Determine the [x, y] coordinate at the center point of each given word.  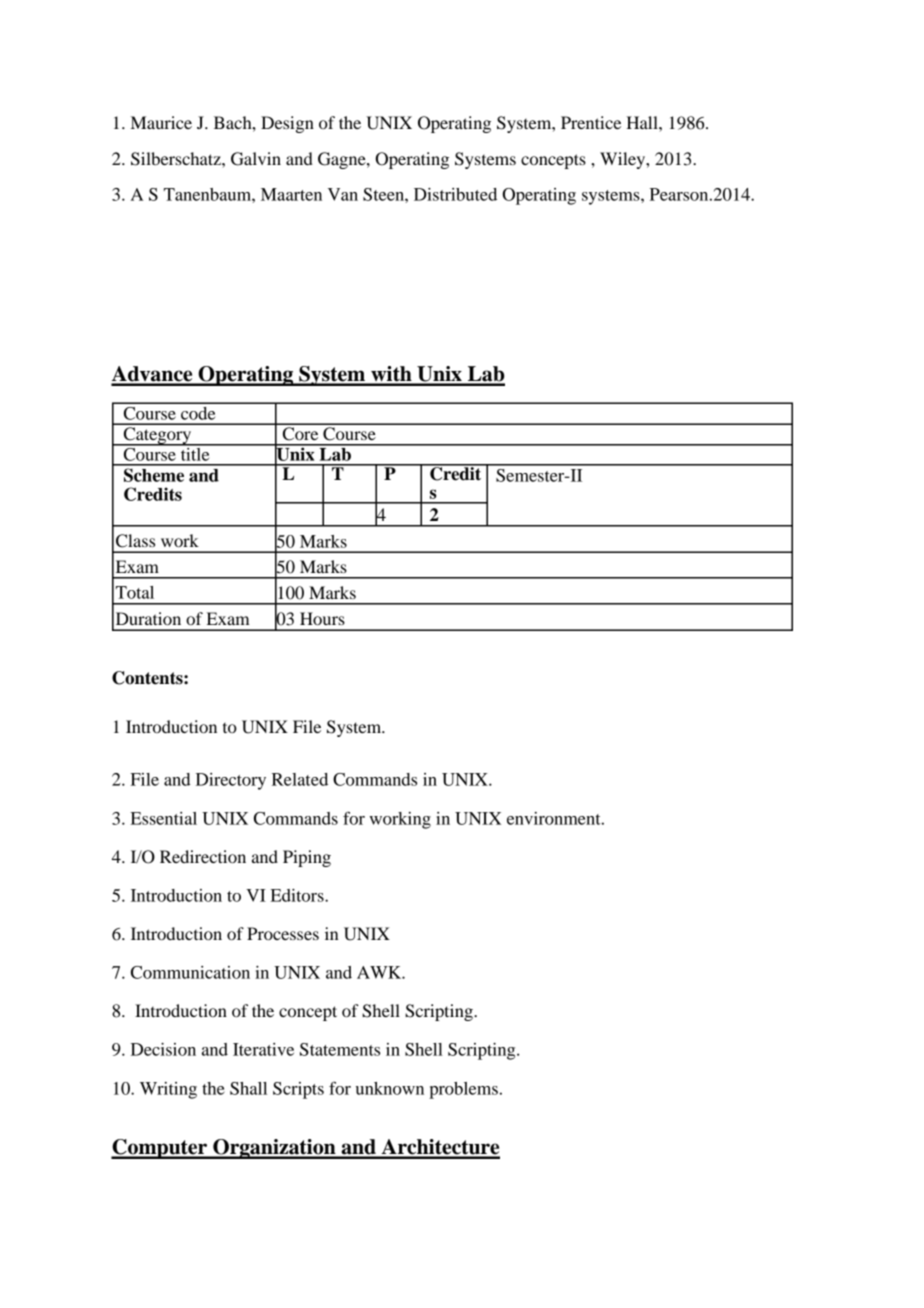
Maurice [161, 122]
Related [300, 779]
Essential [164, 818]
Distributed [455, 194]
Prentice [591, 122]
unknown [390, 1088]
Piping [307, 858]
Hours [322, 618]
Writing [168, 1090]
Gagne [343, 160]
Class [135, 541]
